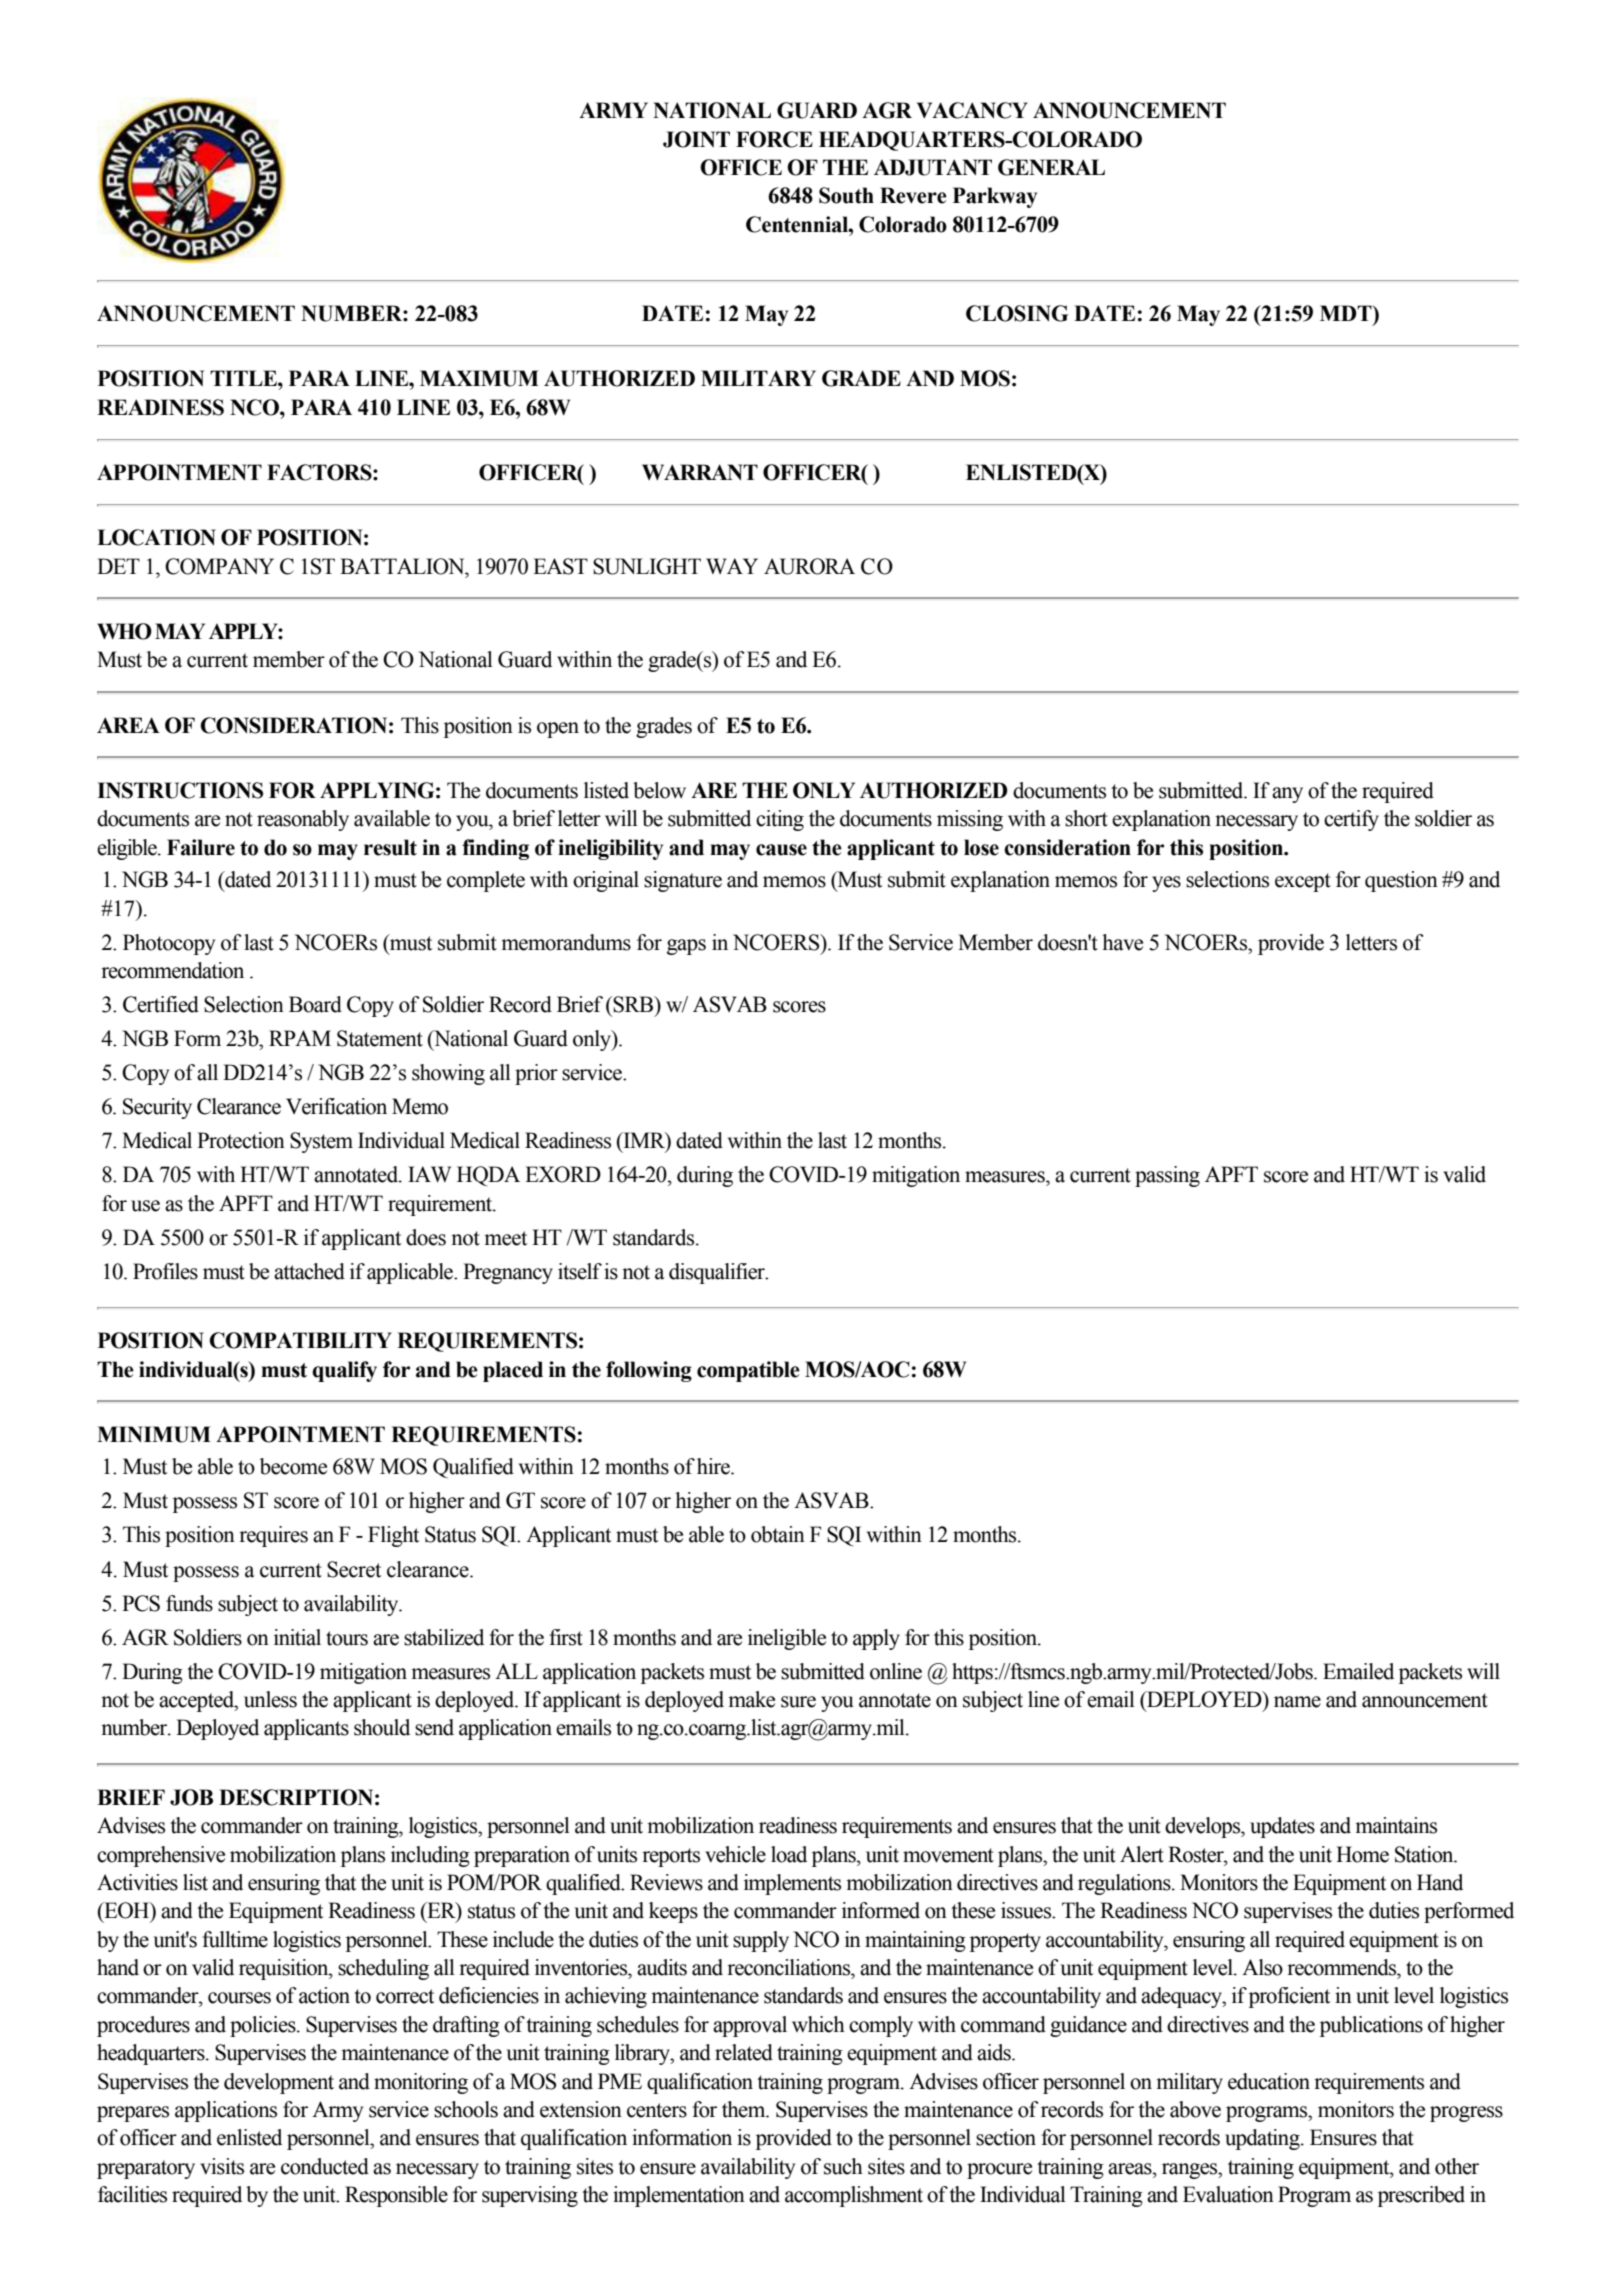 This screenshot has height=2286, width=1616. What do you see at coordinates (244, 378) in the screenshot?
I see `TITLE` at bounding box center [244, 378].
